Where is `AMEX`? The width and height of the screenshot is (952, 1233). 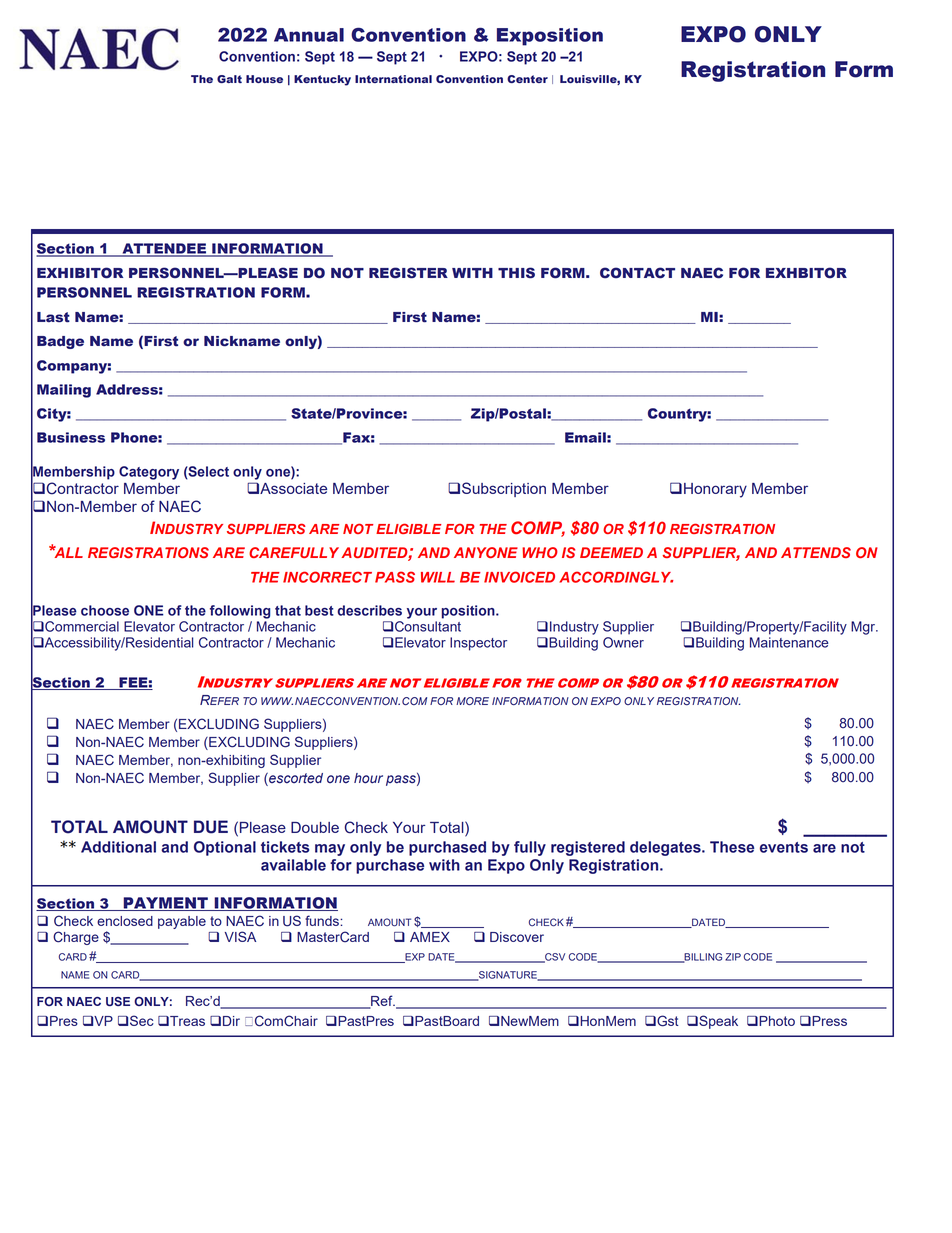 AMEX is located at coordinates (430, 937).
